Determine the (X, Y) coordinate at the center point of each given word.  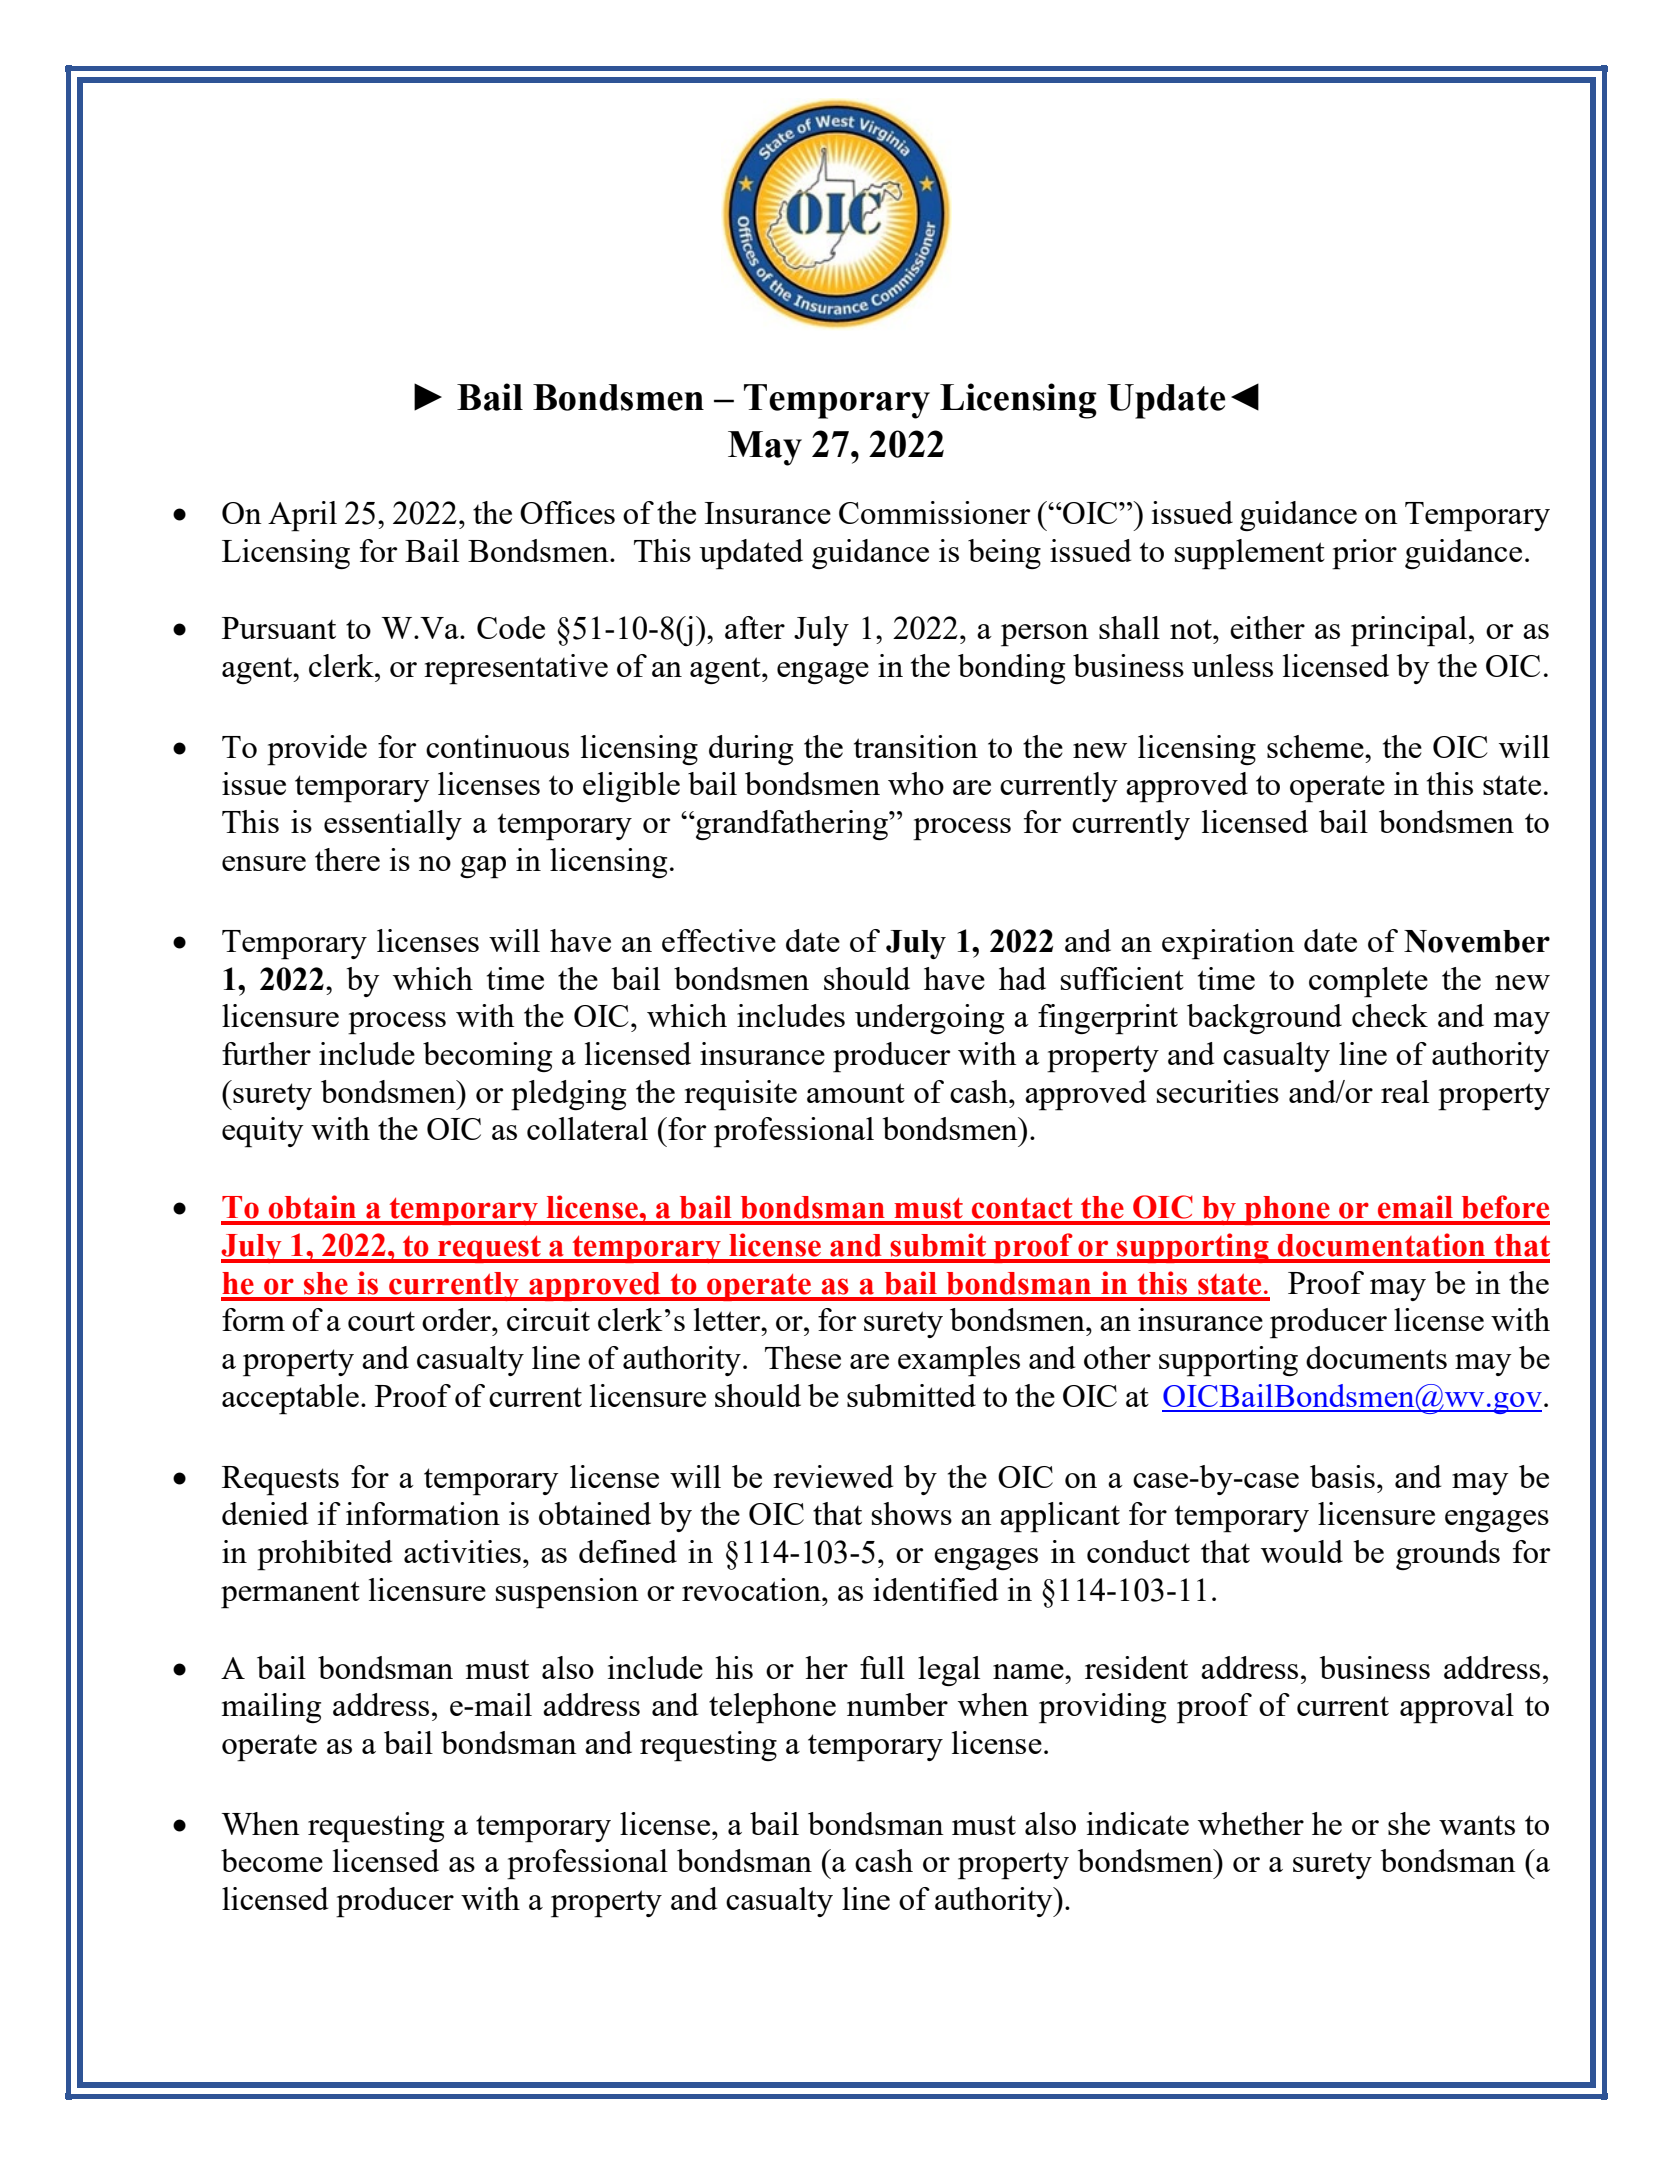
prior (1364, 554)
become (272, 1860)
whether (1251, 1823)
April (302, 516)
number (897, 1704)
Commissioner (934, 512)
